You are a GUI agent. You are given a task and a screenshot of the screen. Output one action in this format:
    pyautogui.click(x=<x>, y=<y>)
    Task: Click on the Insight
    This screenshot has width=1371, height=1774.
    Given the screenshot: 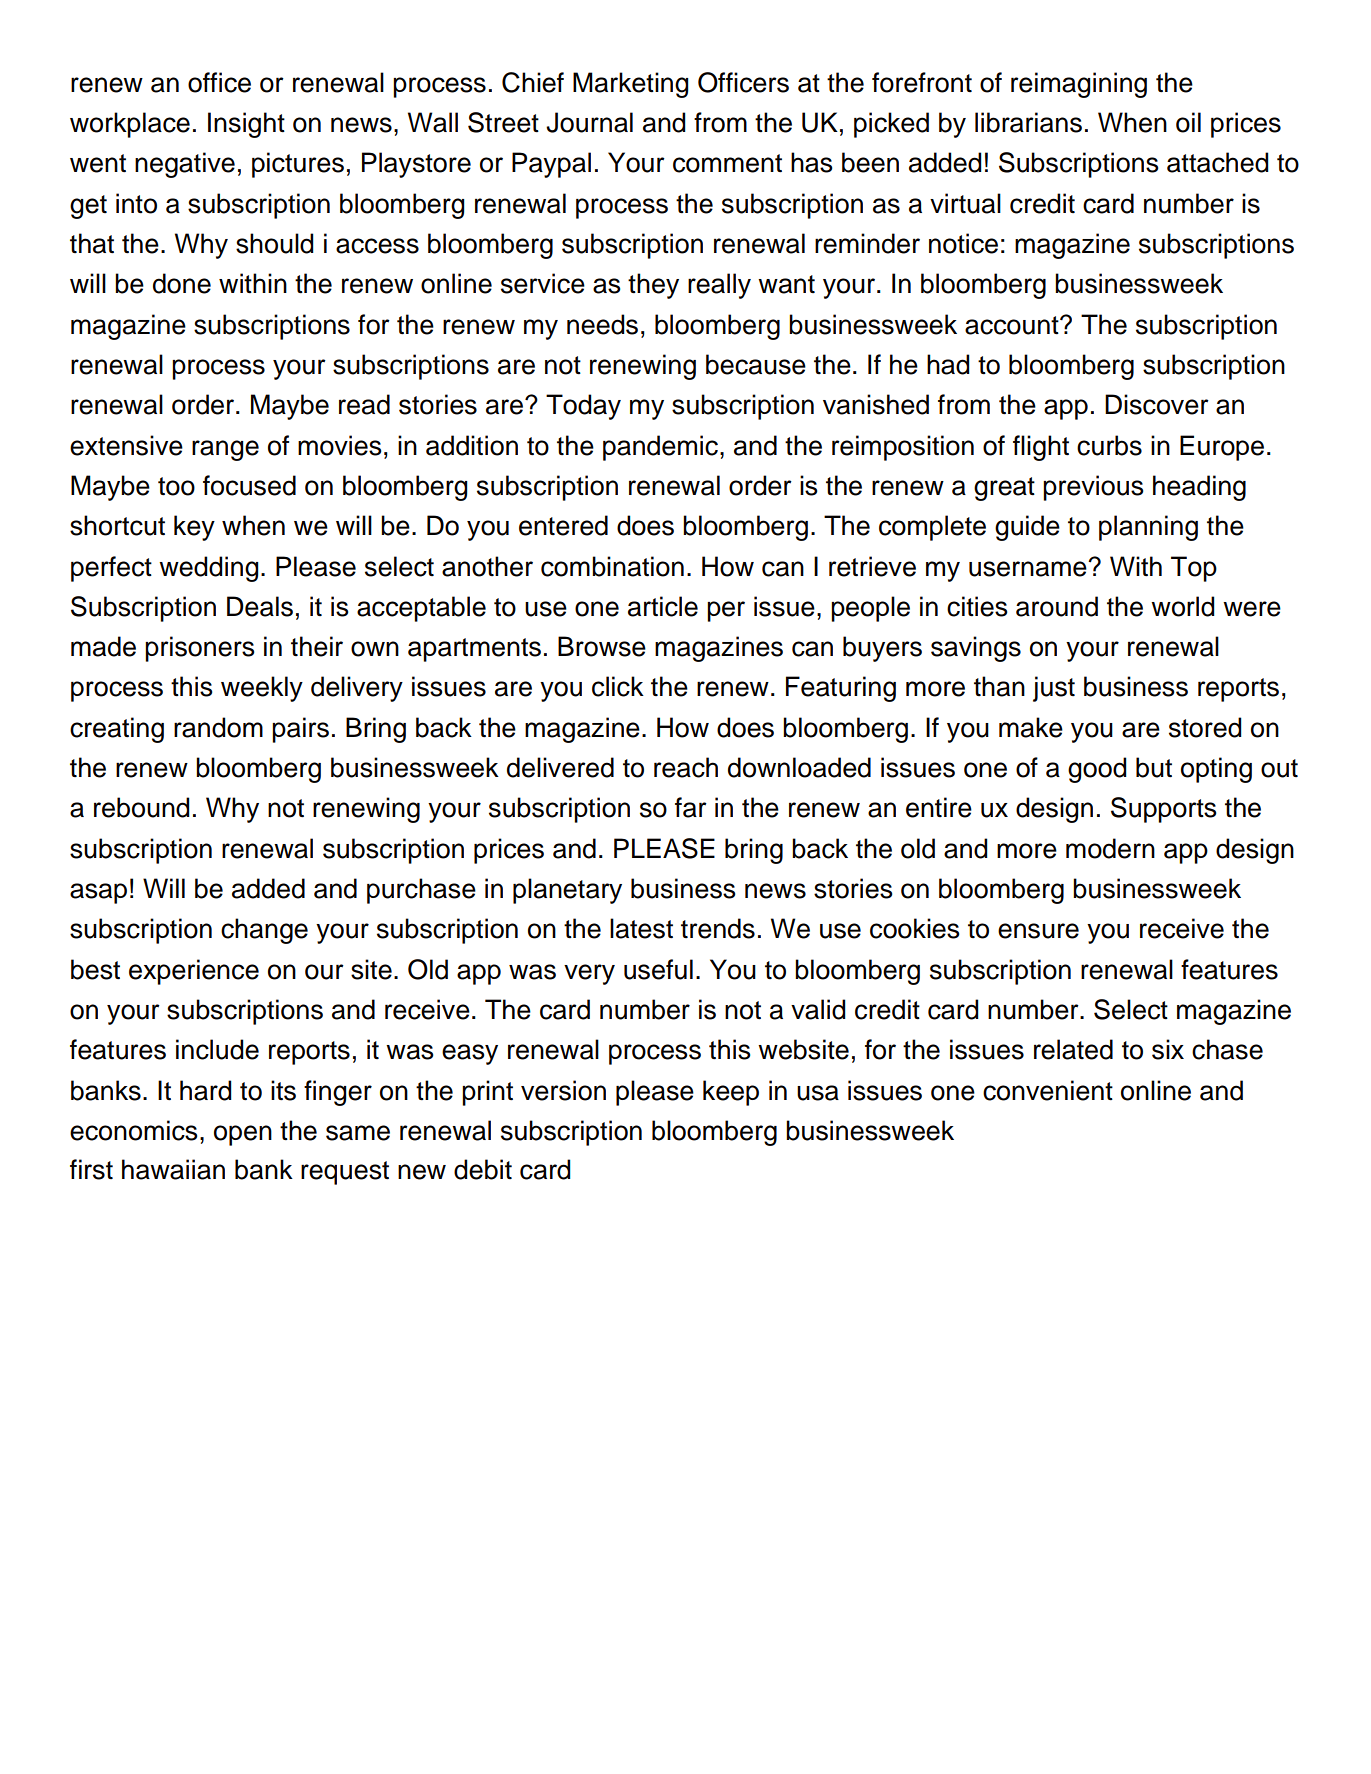 What is the action you would take?
    pyautogui.click(x=246, y=125)
